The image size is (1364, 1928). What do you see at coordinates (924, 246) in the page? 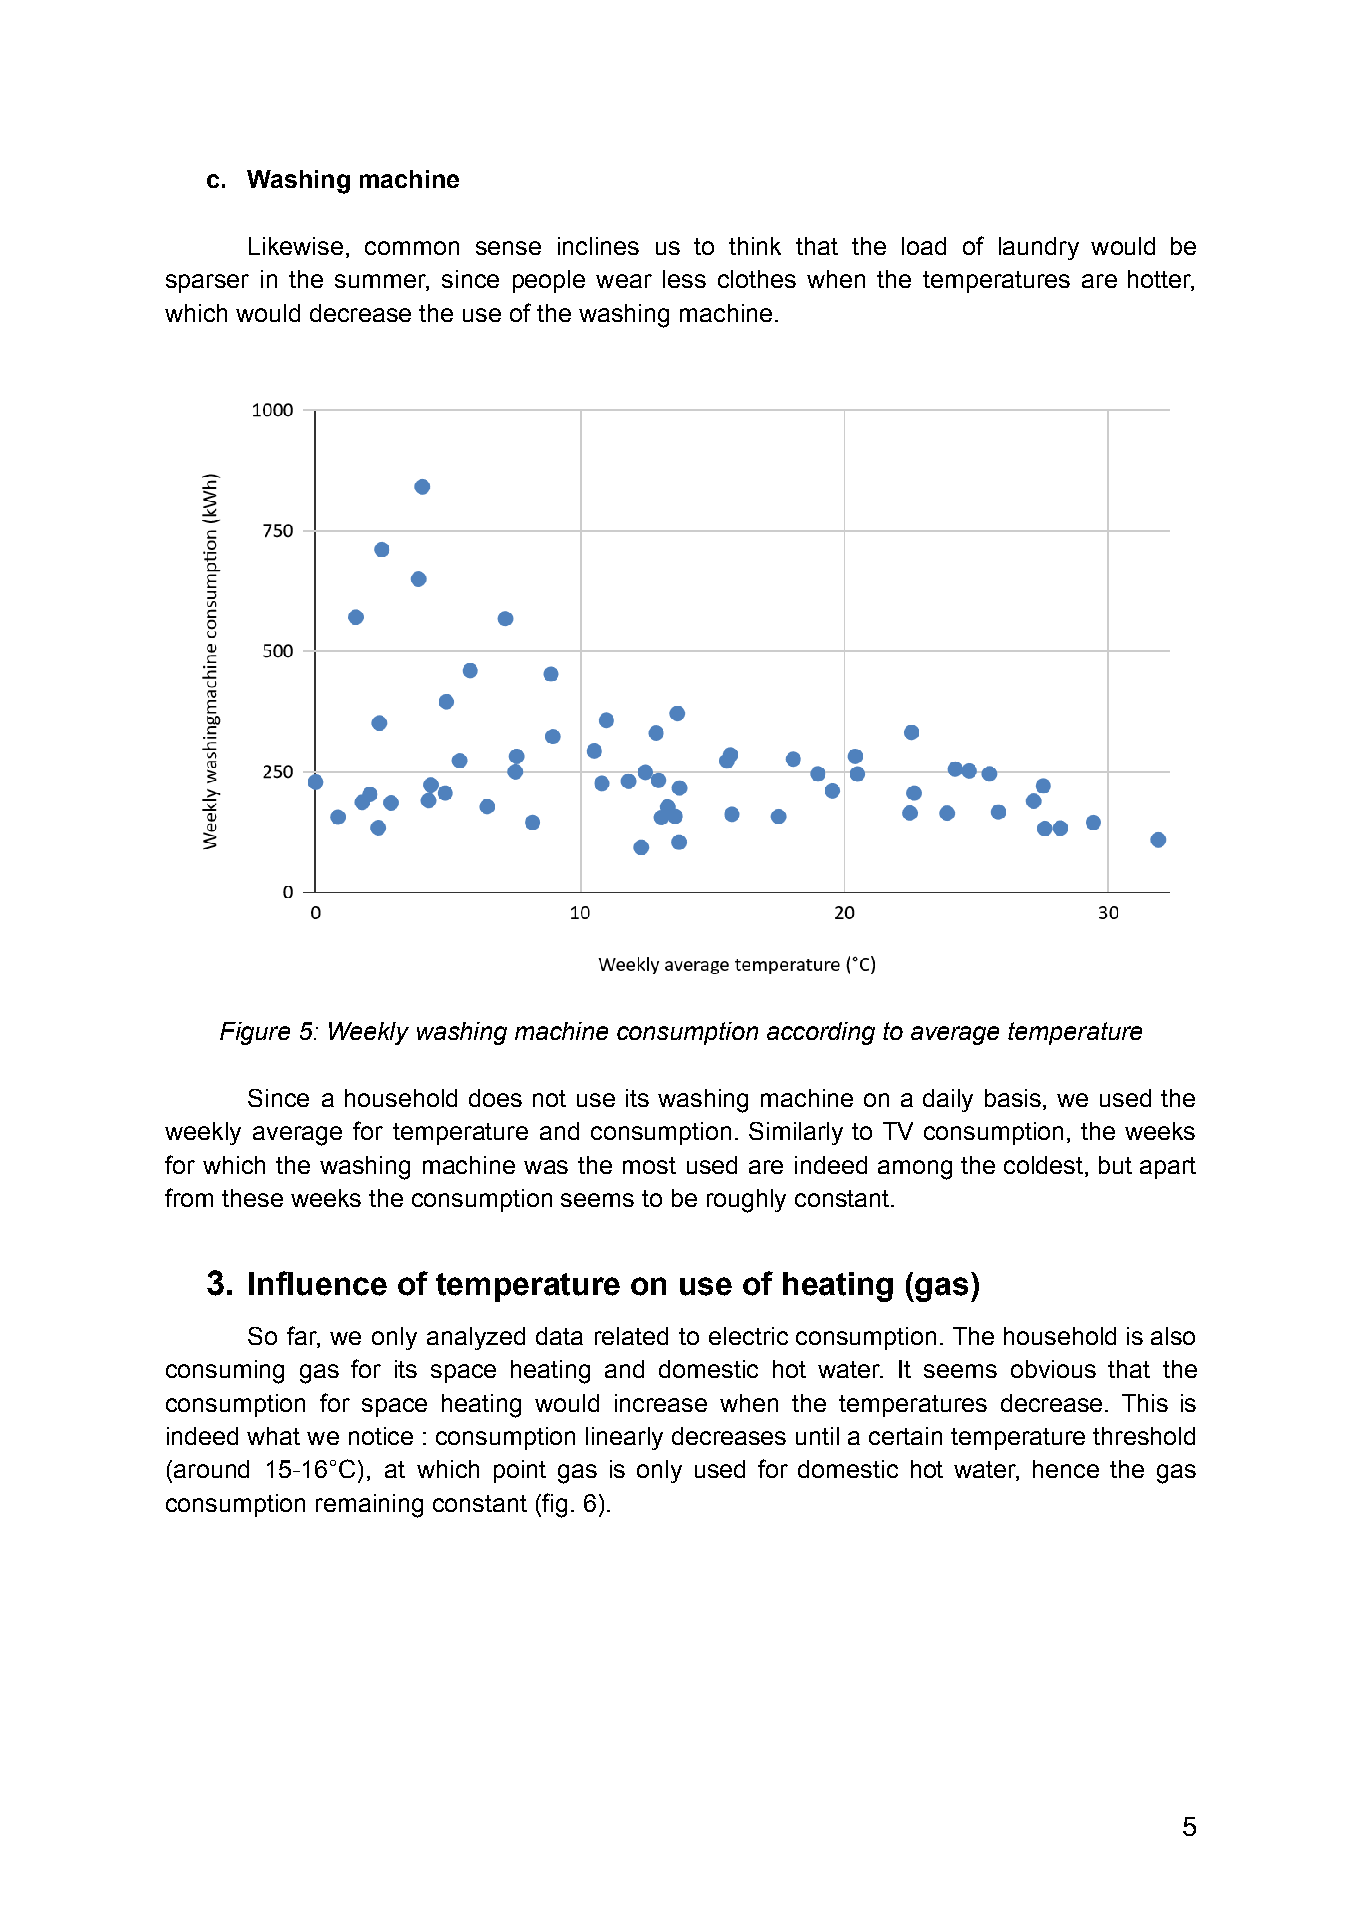
I see `load` at bounding box center [924, 246].
